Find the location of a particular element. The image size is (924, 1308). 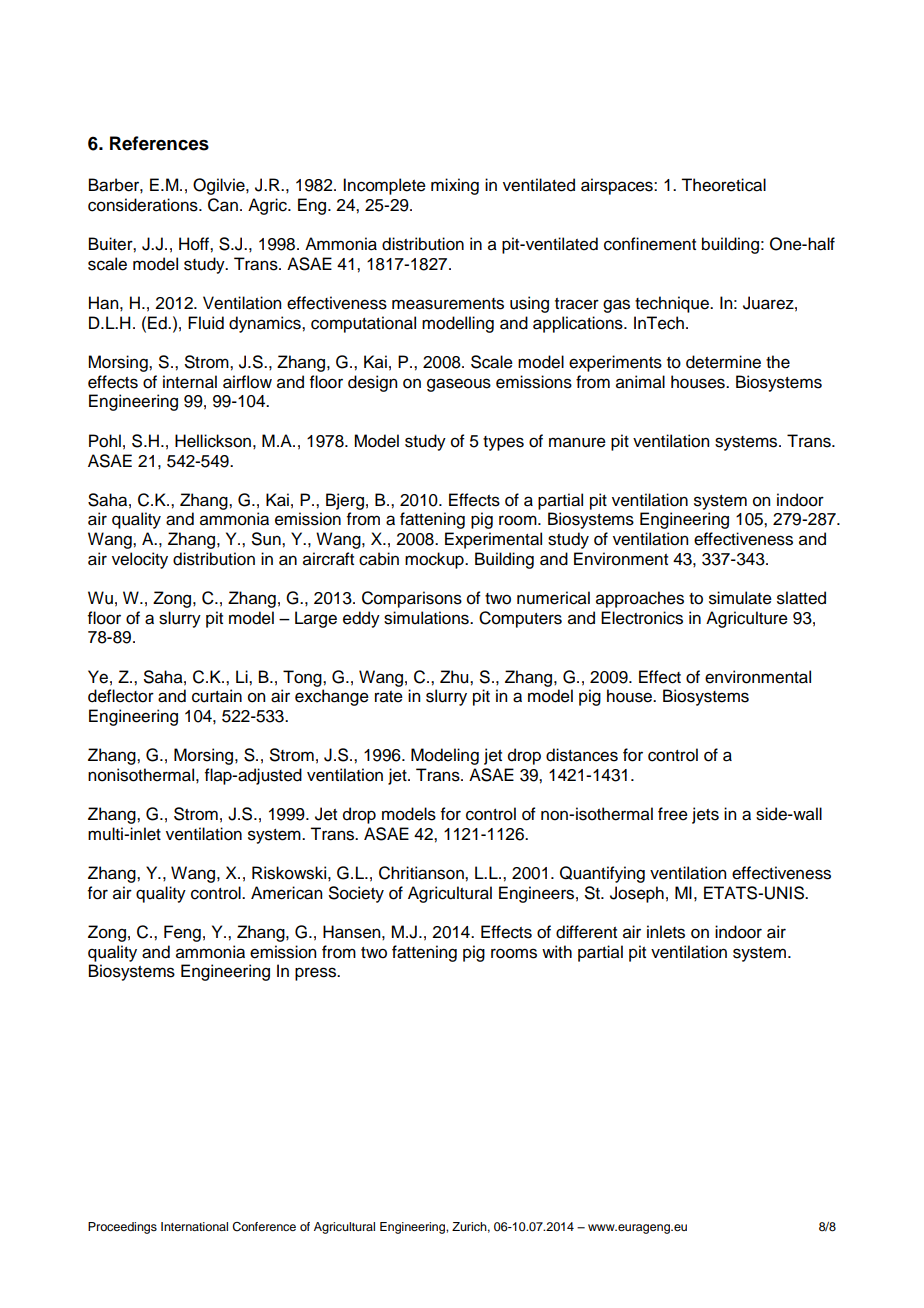

International is located at coordinates (194, 1226).
